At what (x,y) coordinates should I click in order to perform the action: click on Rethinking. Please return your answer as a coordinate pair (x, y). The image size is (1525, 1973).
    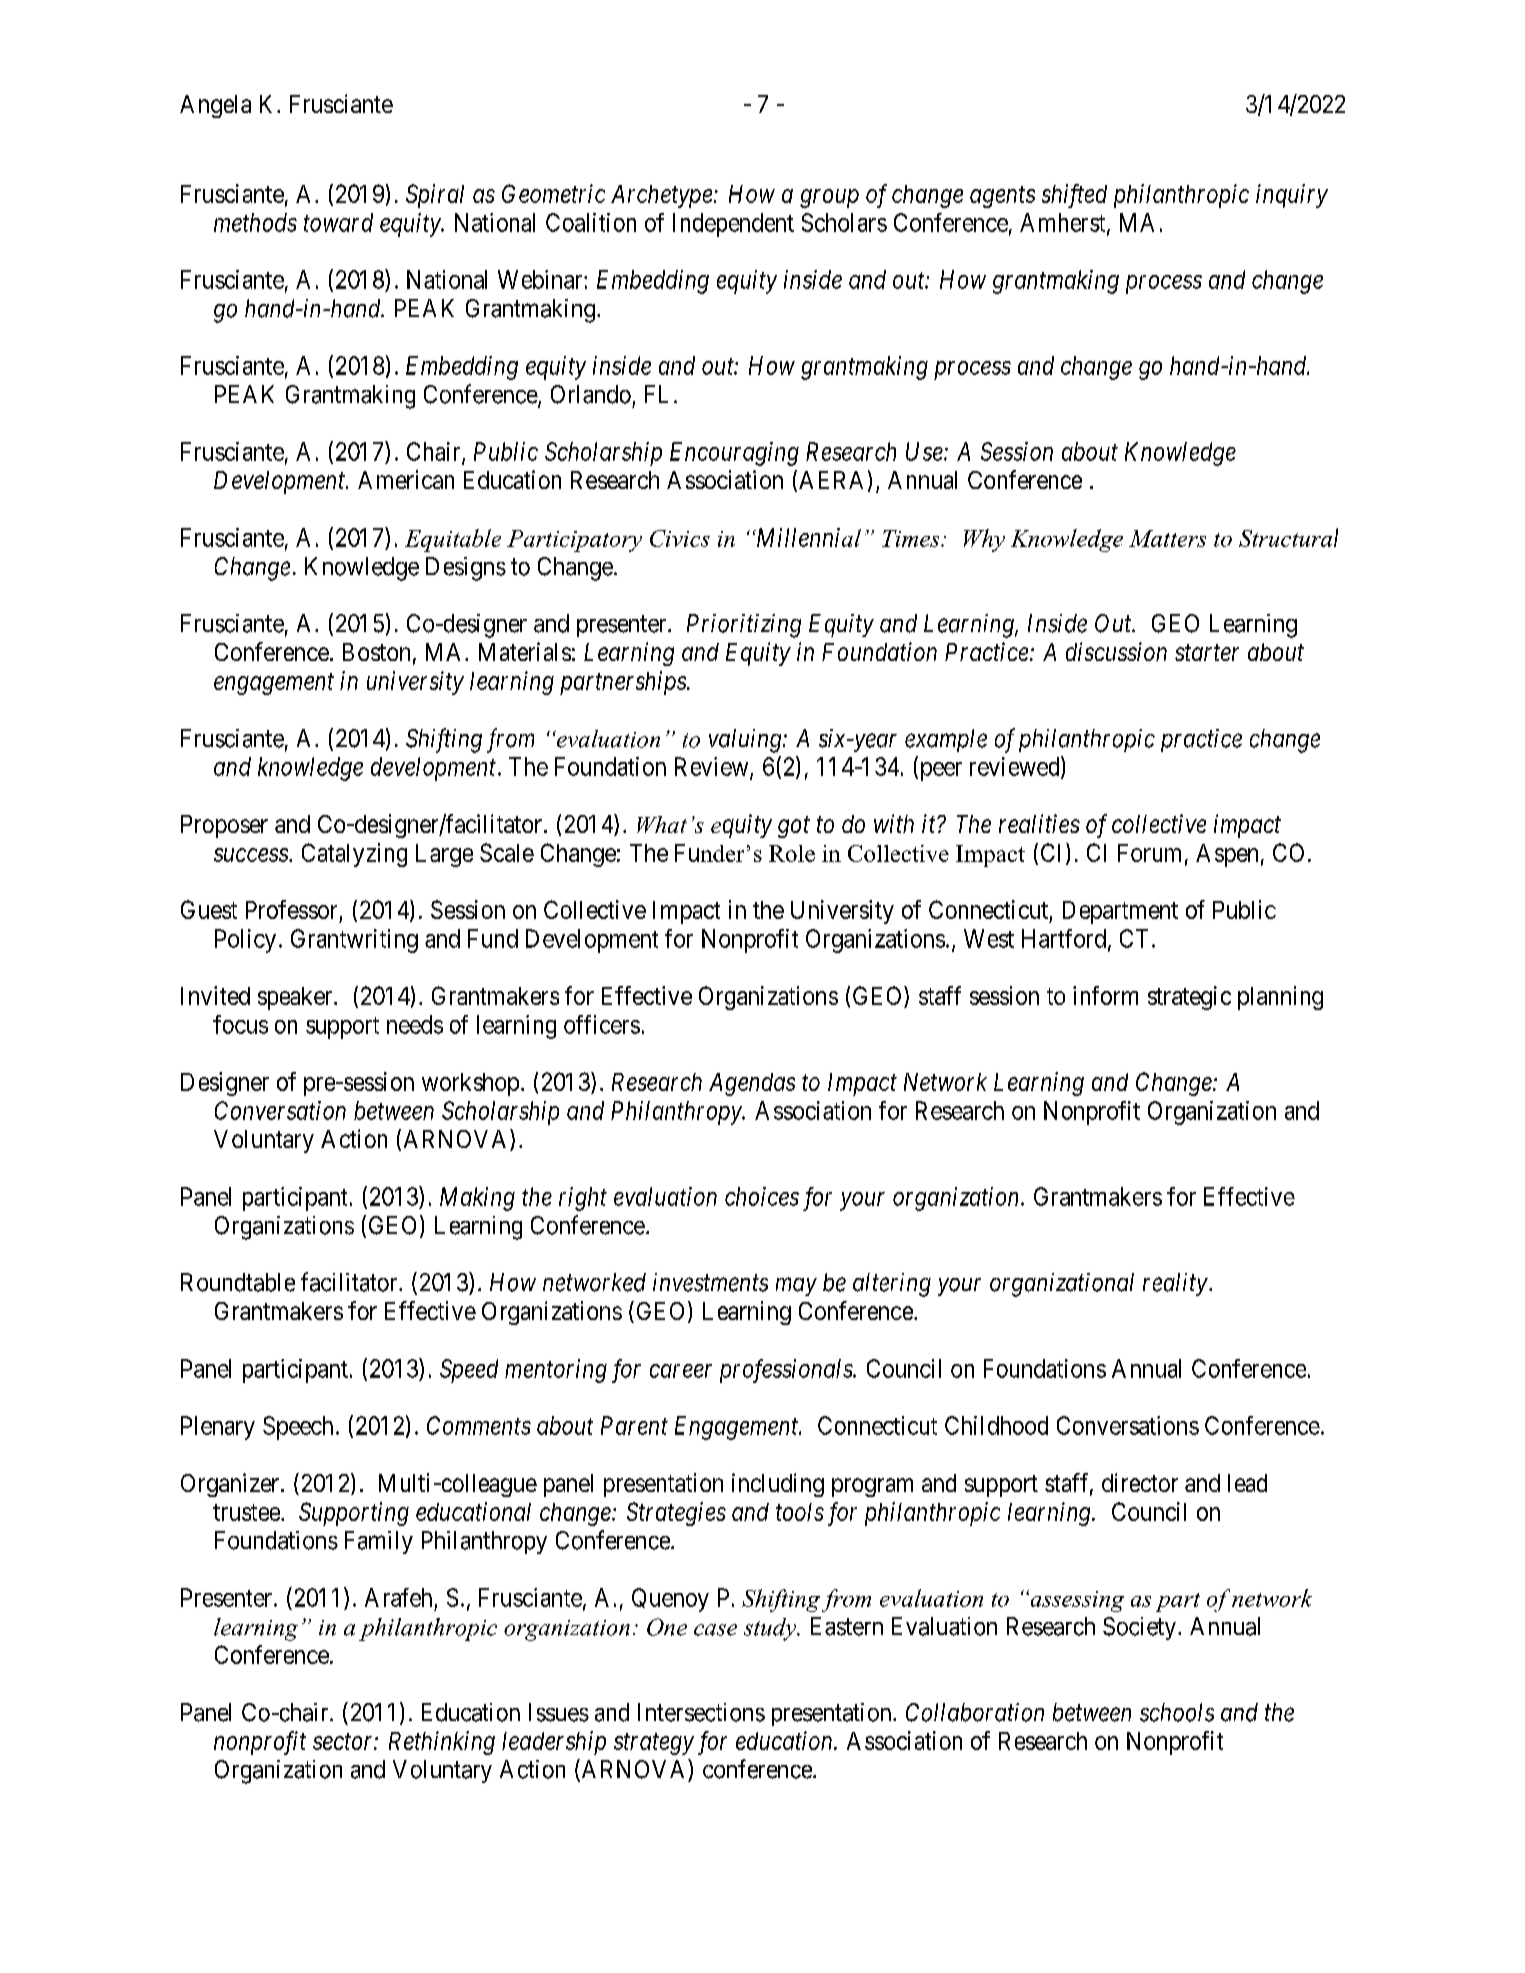
    Looking at the image, I should click on (442, 1743).
